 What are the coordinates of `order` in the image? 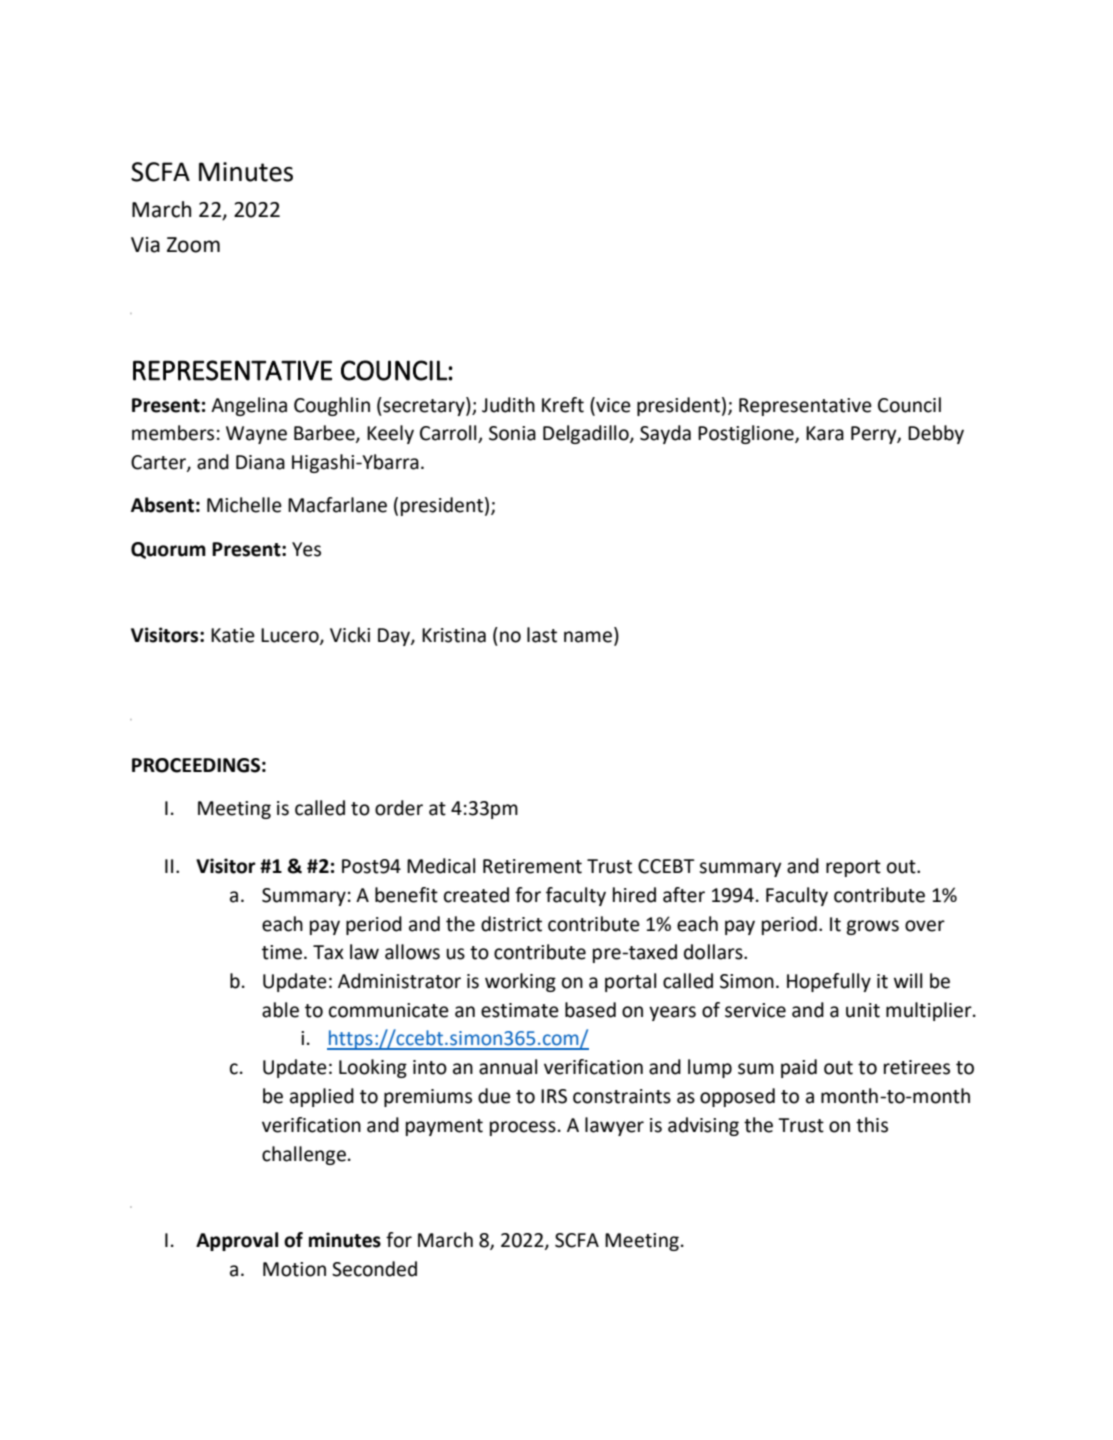 It's located at (399, 808).
